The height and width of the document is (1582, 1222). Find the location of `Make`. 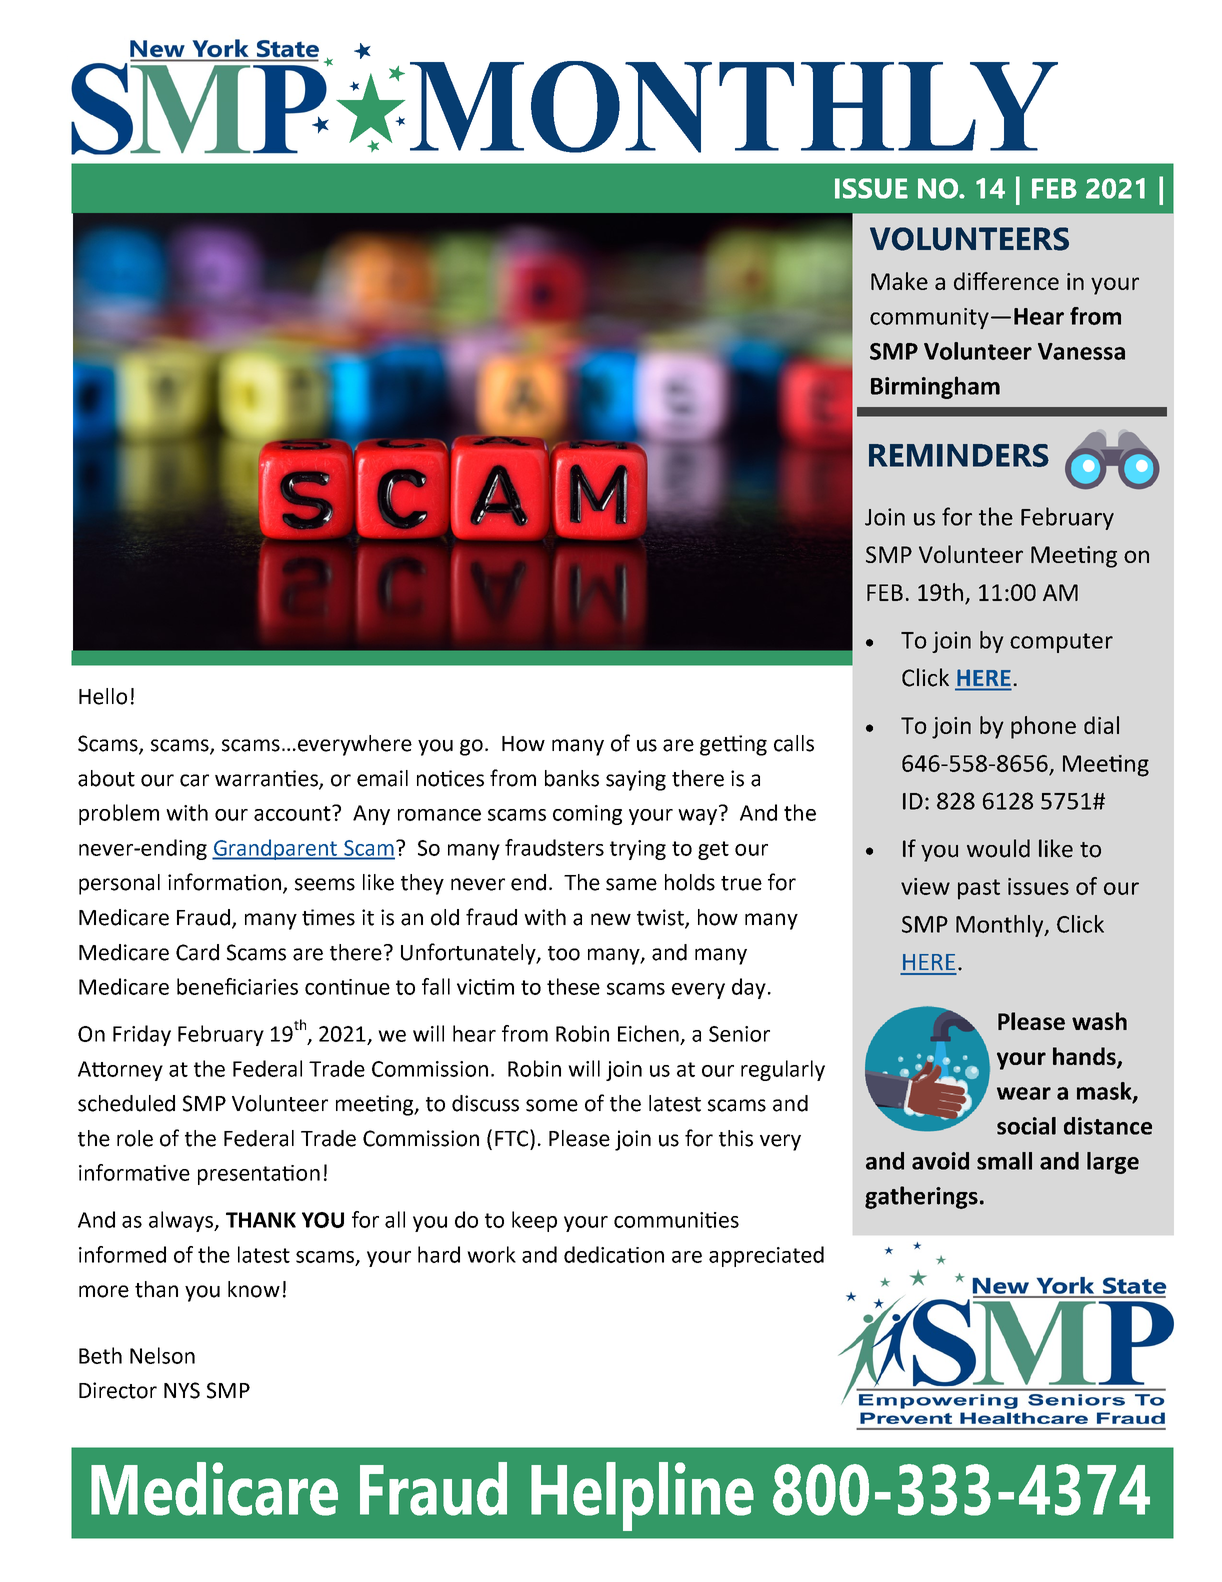

Make is located at coordinates (899, 281).
